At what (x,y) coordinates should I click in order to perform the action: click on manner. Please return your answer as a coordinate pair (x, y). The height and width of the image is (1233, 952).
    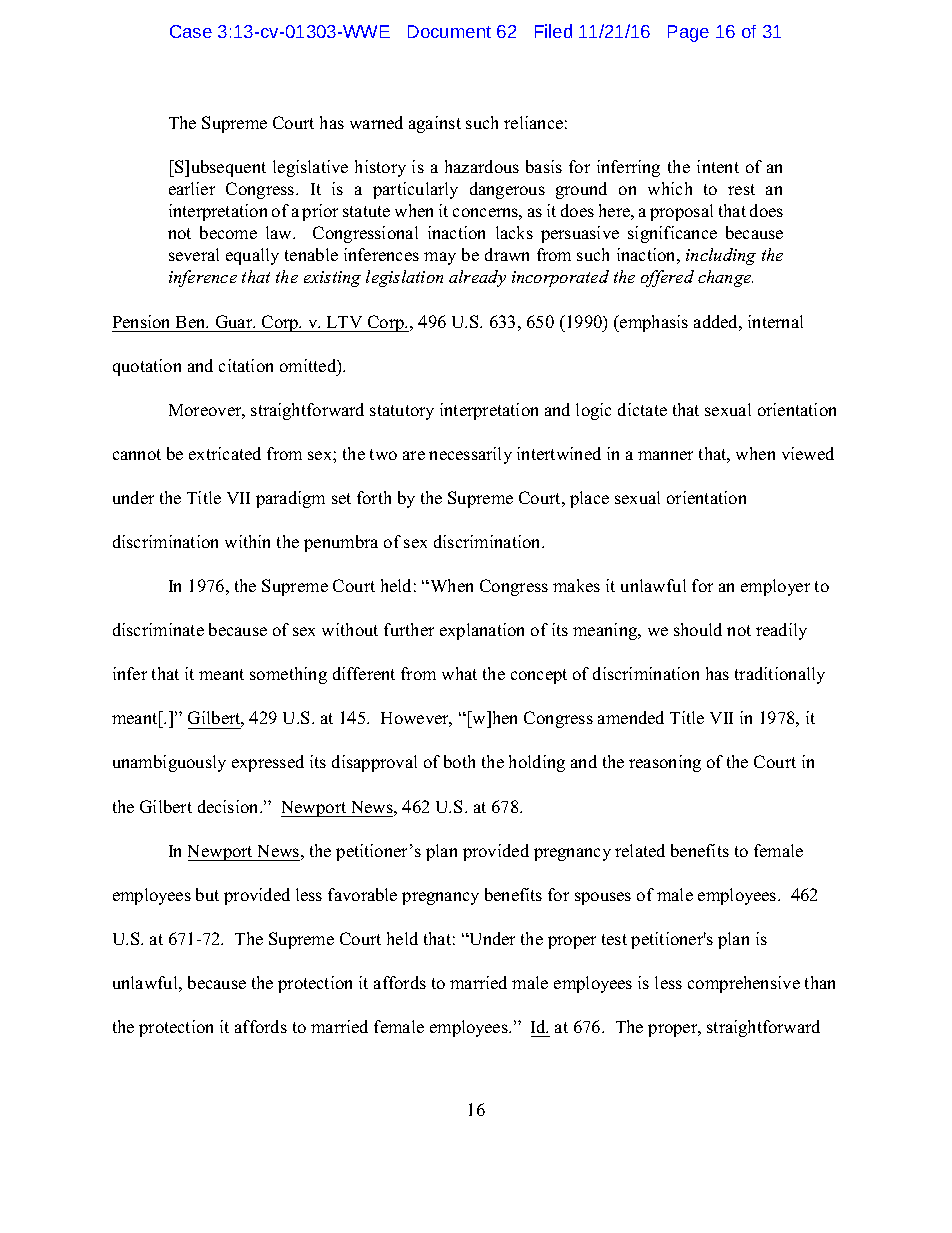
    Looking at the image, I should click on (665, 455).
